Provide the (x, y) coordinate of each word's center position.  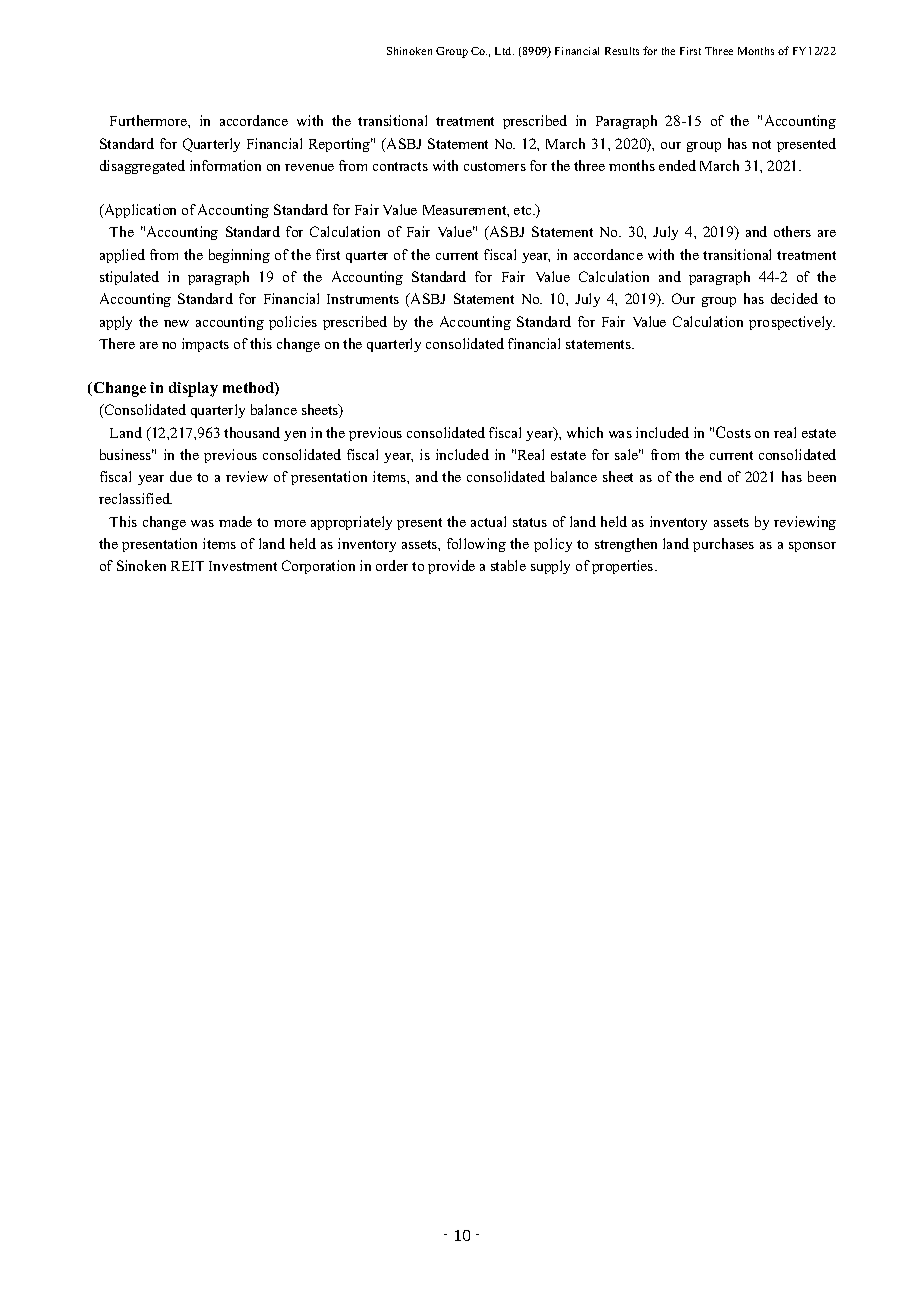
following (476, 545)
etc (524, 210)
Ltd (504, 51)
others (792, 231)
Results (622, 51)
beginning (239, 256)
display (193, 389)
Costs (733, 432)
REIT (187, 566)
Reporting (341, 145)
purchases (723, 545)
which (585, 432)
